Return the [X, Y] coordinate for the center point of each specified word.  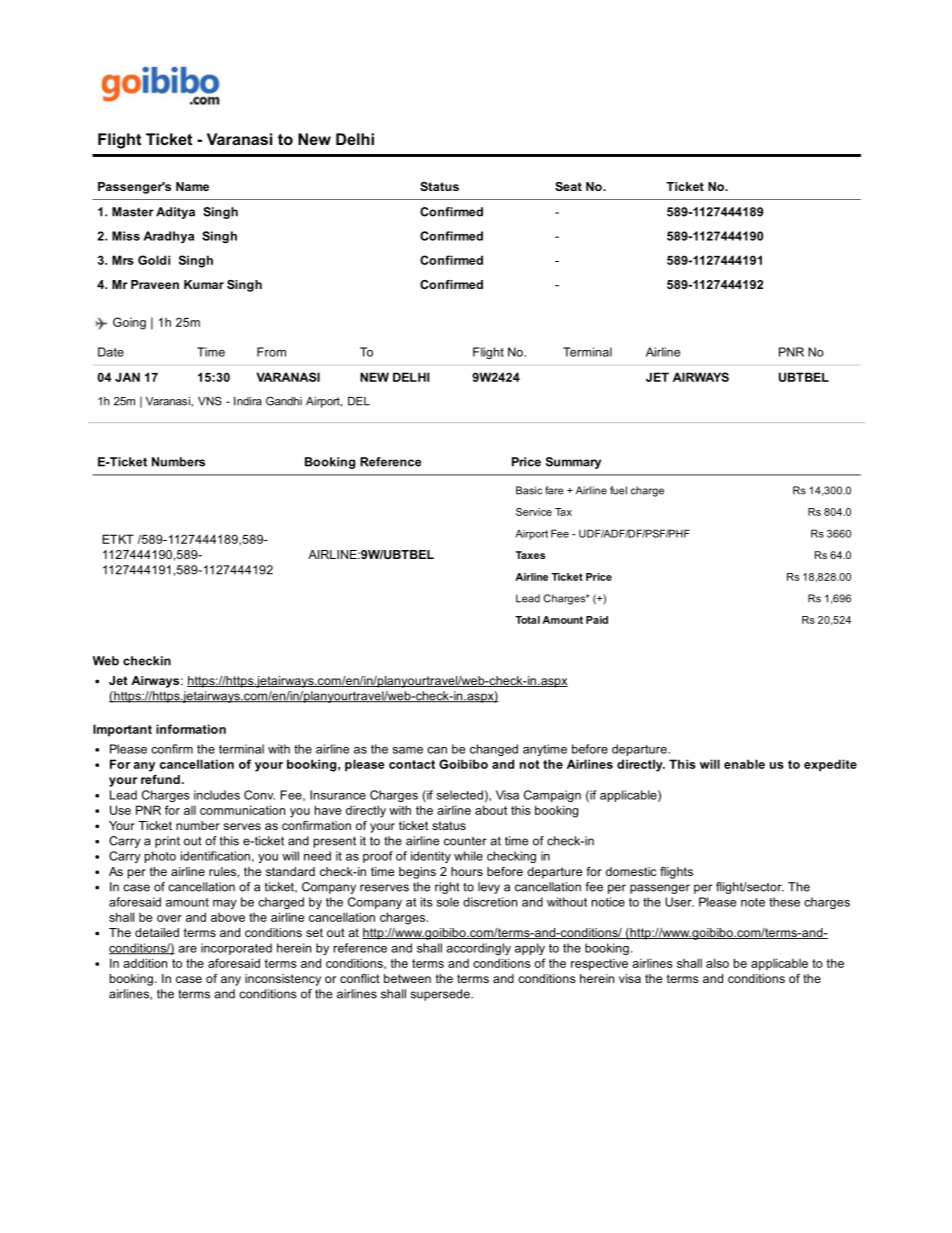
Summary [573, 463]
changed [494, 750]
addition [145, 963]
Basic [529, 490]
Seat [568, 186]
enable [744, 764]
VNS [210, 401]
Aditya [175, 213]
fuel [618, 490]
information [191, 729]
